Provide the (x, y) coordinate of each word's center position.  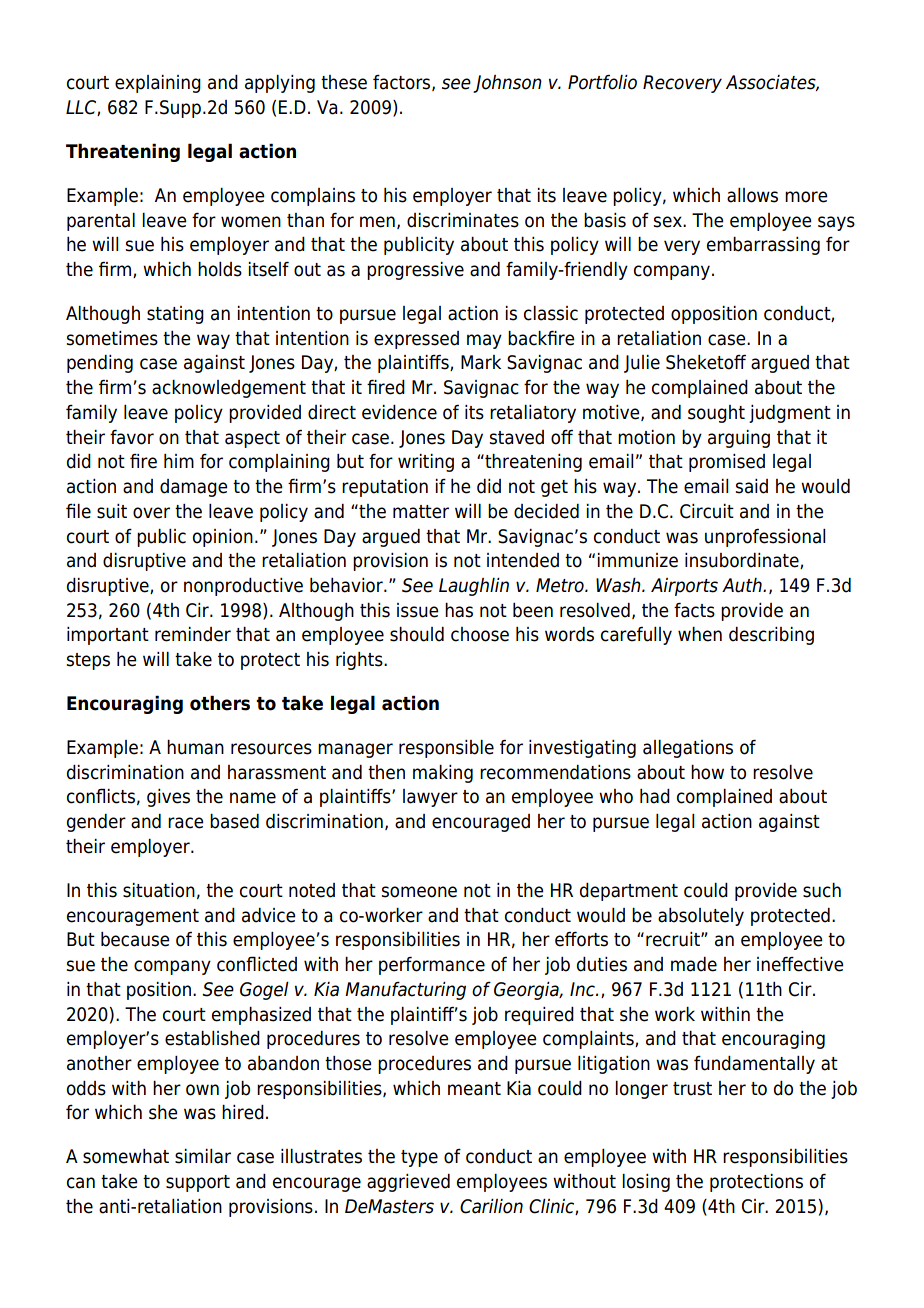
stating (175, 315)
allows (752, 195)
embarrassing (763, 246)
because (135, 939)
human (195, 747)
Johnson (507, 84)
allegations (688, 749)
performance (432, 965)
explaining (158, 84)
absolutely (701, 917)
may (484, 341)
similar (203, 1156)
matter (421, 512)
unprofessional (765, 538)
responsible (446, 749)
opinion (223, 538)
